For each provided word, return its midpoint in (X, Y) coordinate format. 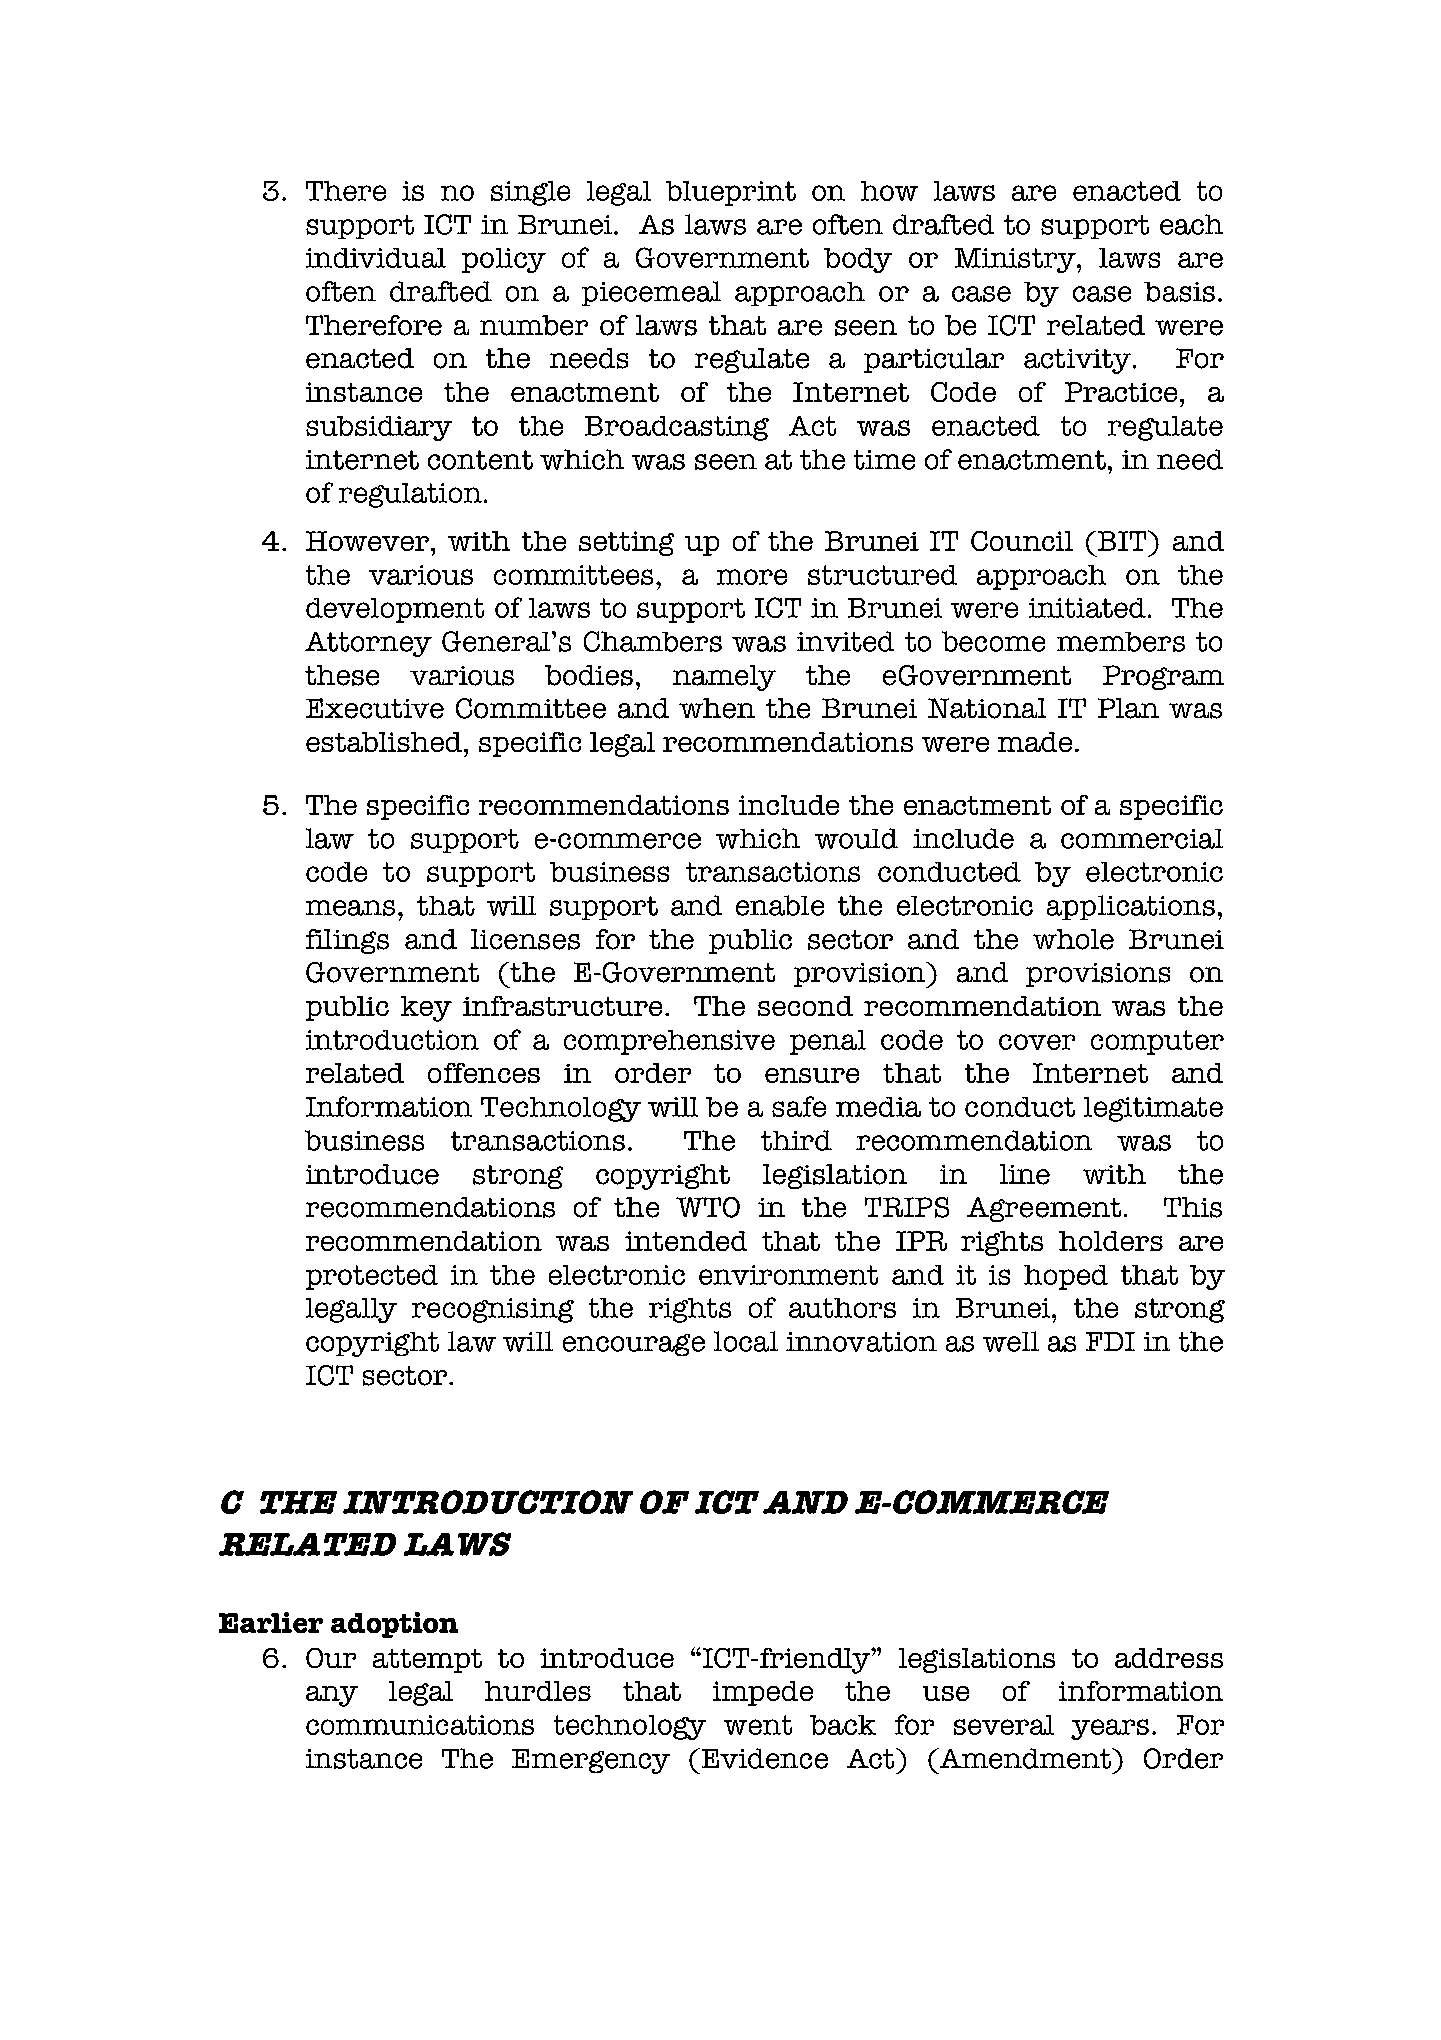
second (805, 1006)
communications (420, 1725)
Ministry (1016, 260)
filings (347, 941)
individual (376, 258)
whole (1073, 939)
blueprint (731, 193)
